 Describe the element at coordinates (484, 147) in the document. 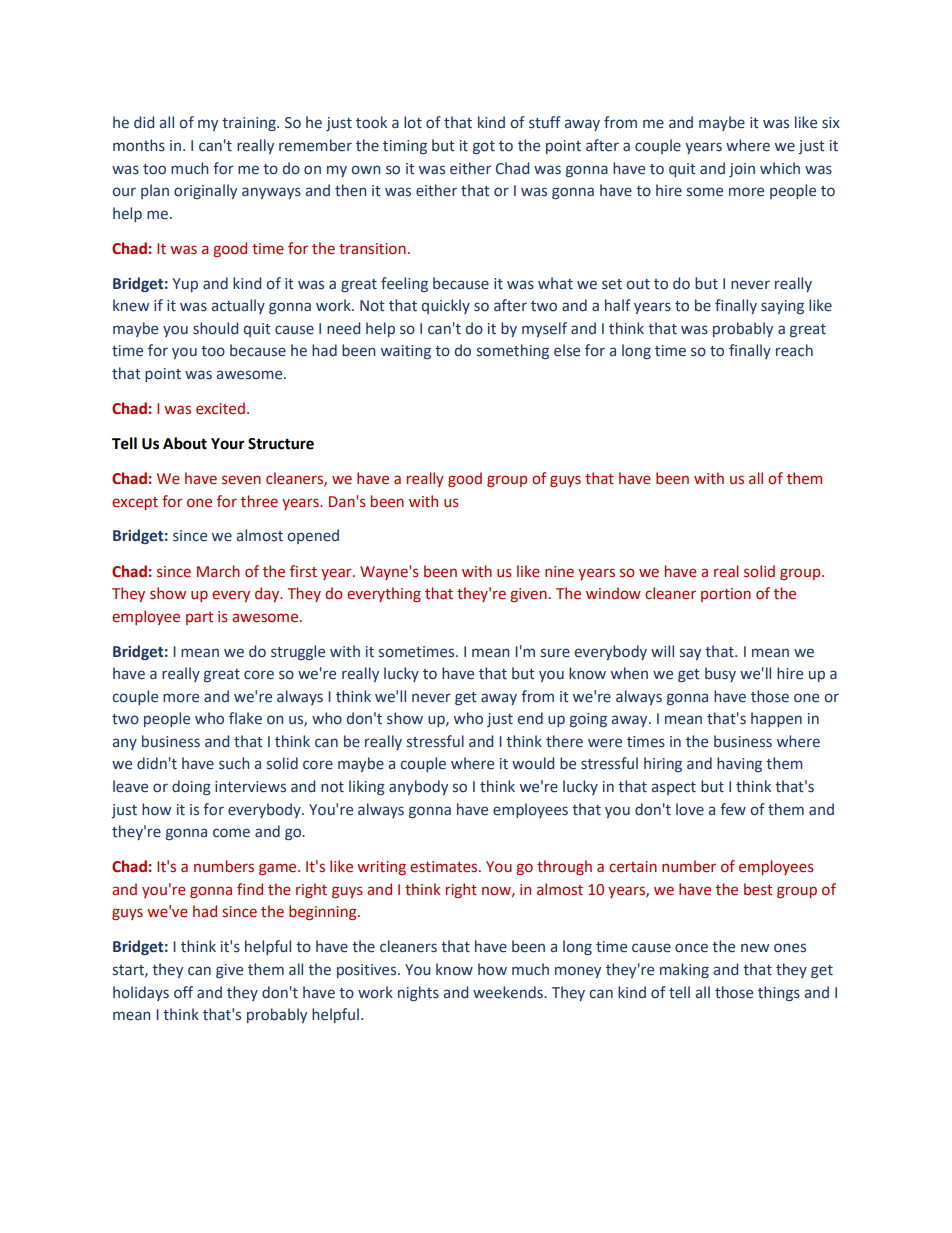

I see `got` at that location.
